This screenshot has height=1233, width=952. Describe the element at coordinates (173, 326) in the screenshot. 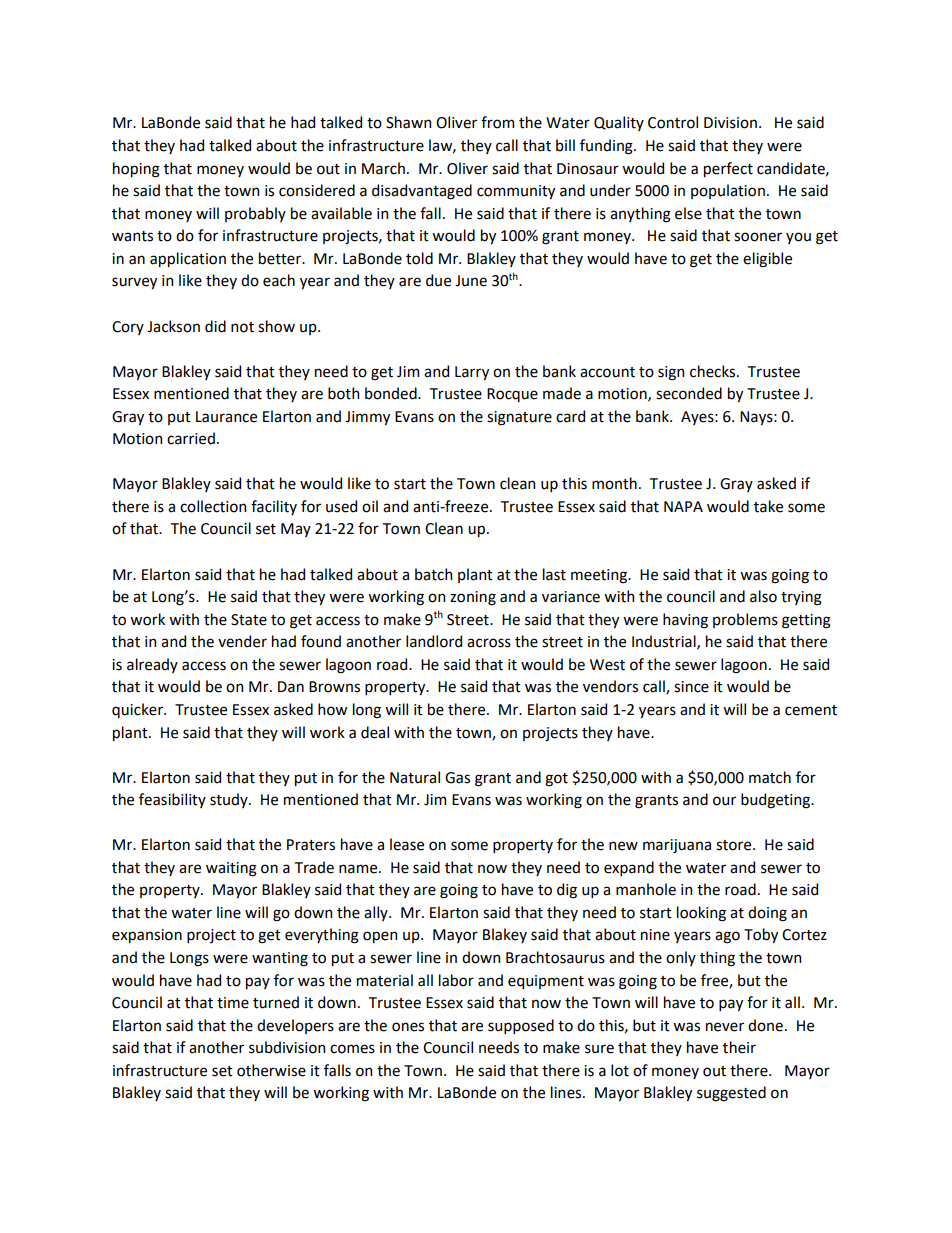

I see `Jackson` at that location.
